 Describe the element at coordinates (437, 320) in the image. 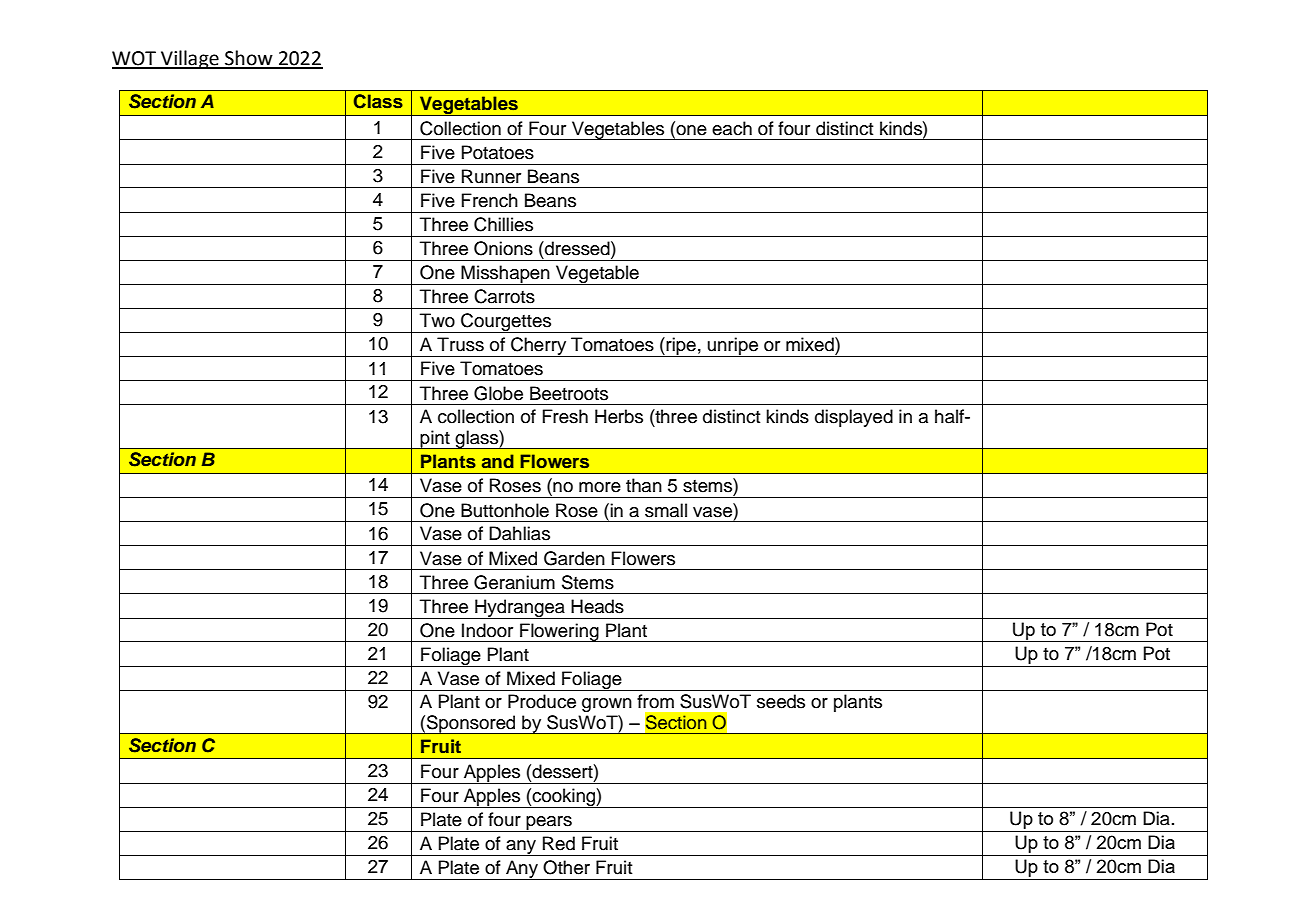

I see `Two` at that location.
